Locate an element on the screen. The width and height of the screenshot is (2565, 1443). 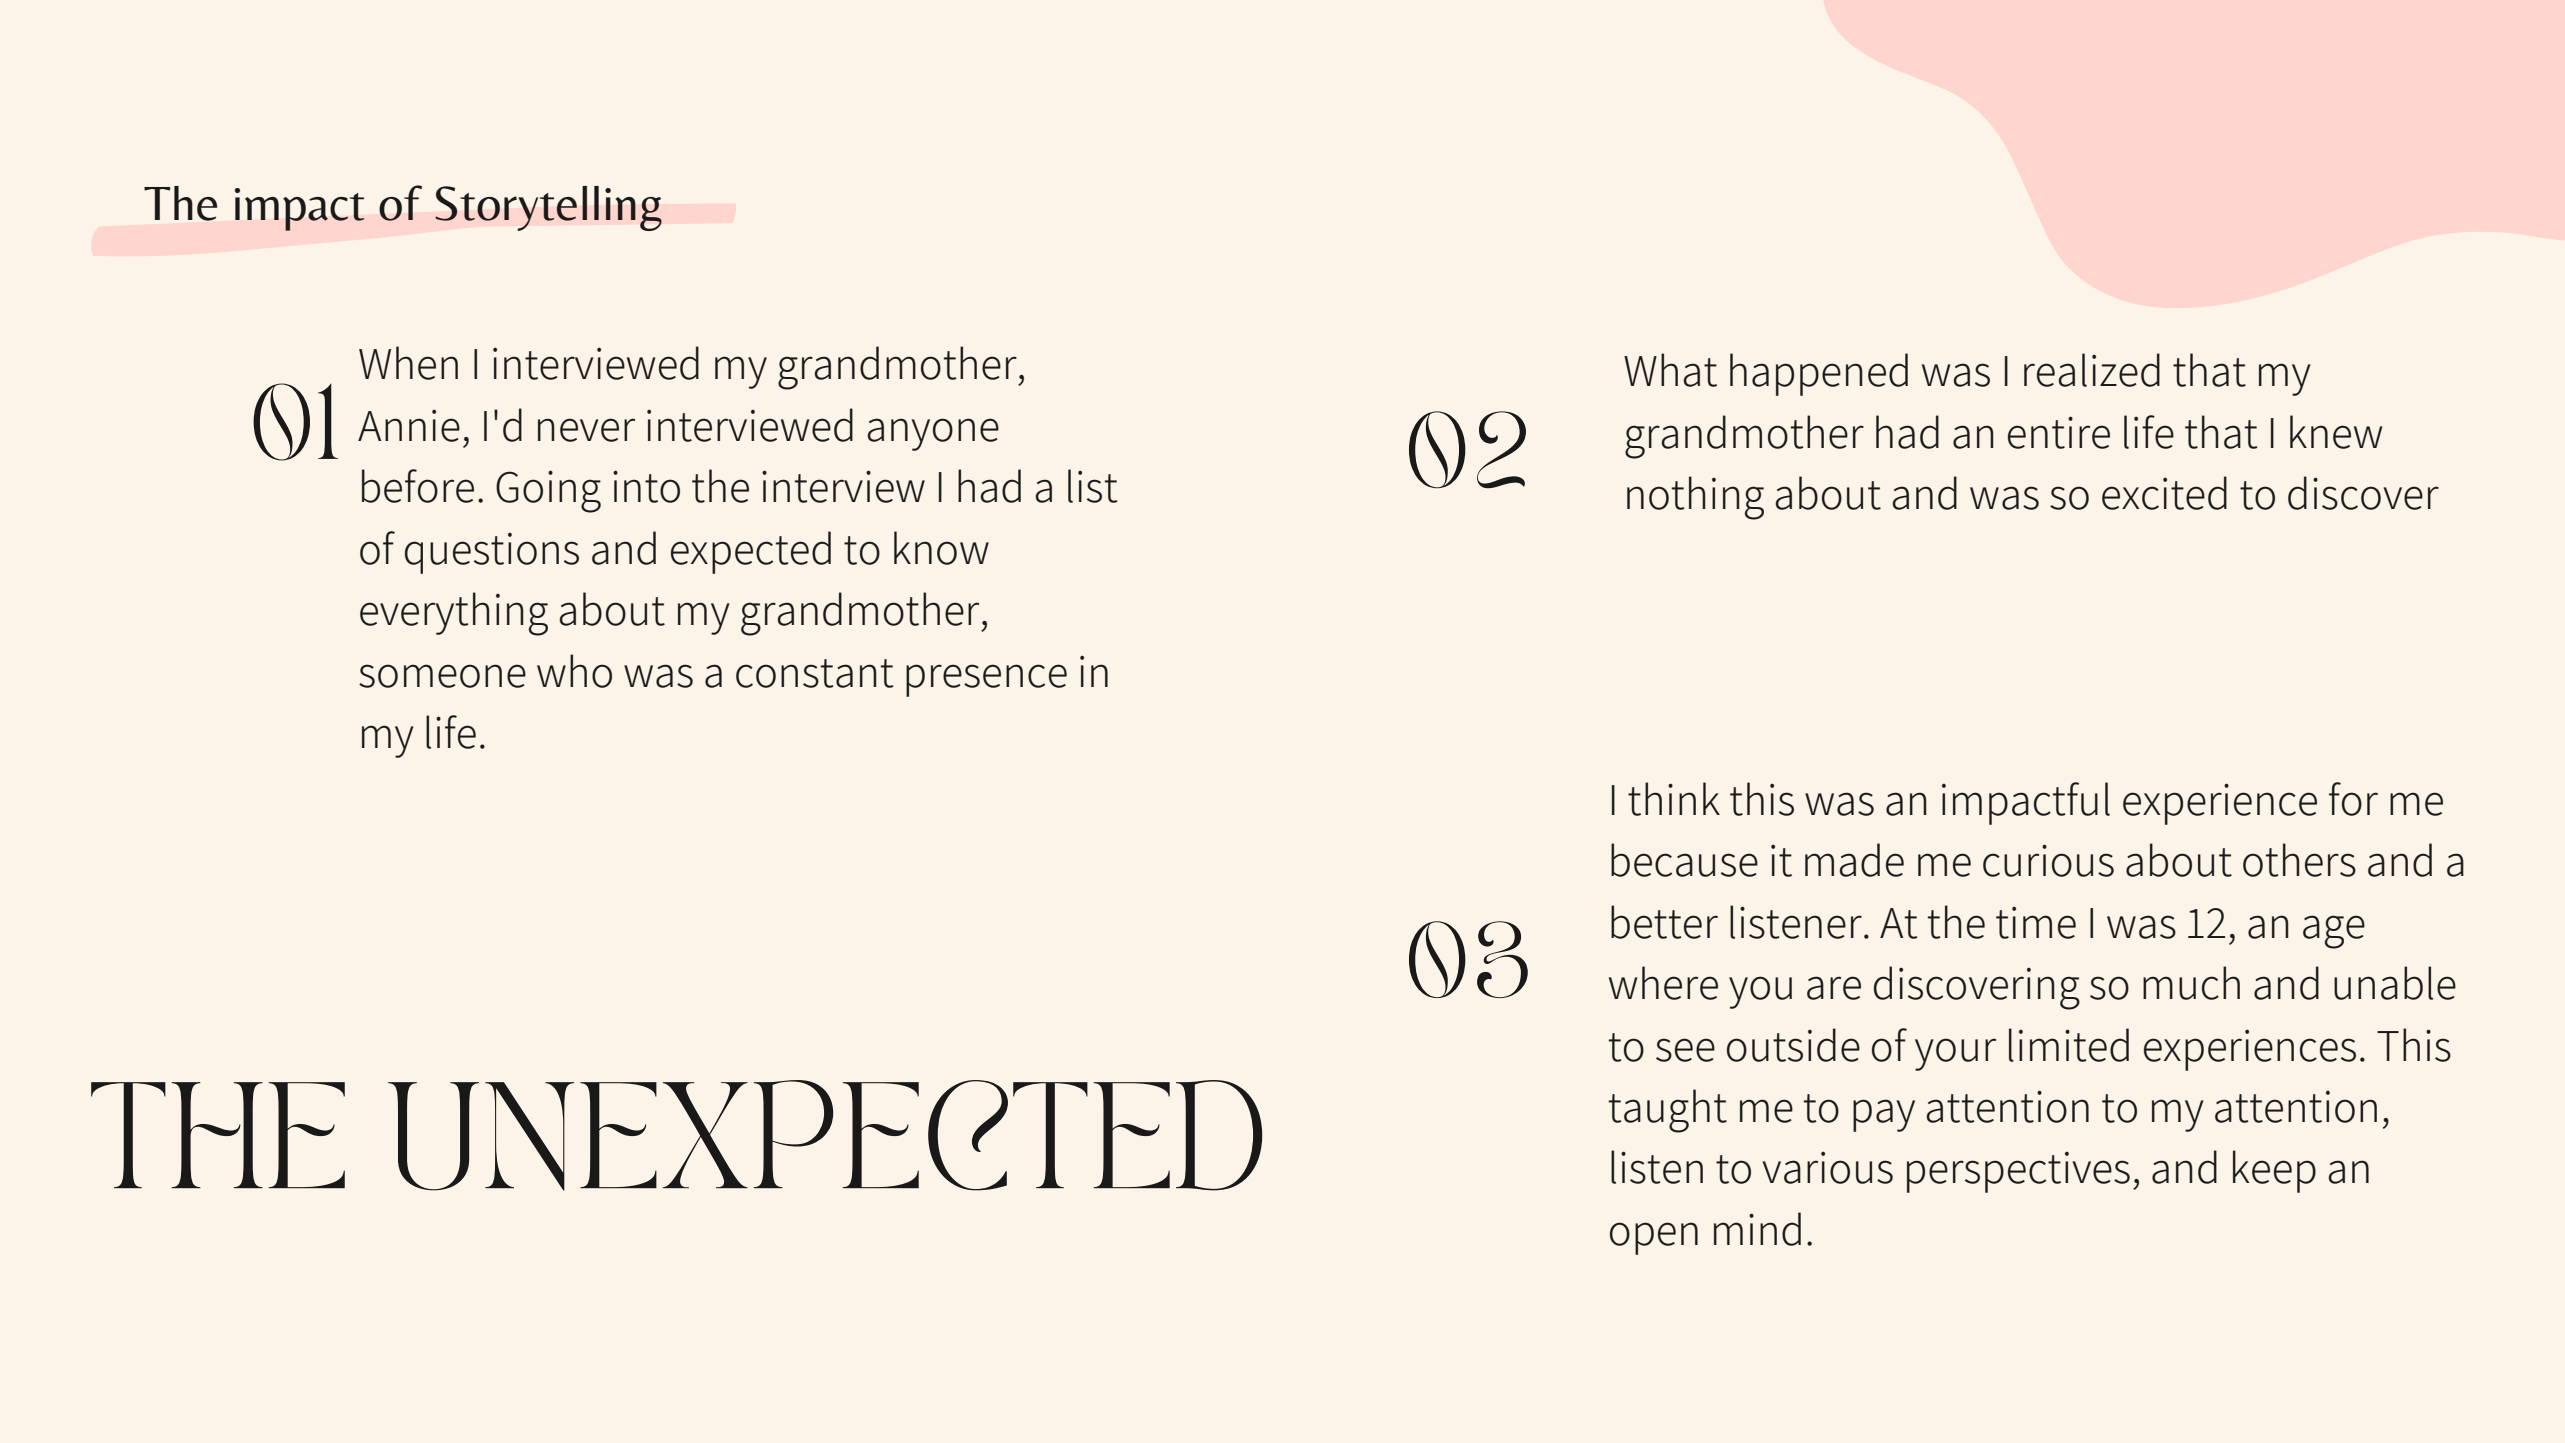
keep is located at coordinates (2274, 1171).
